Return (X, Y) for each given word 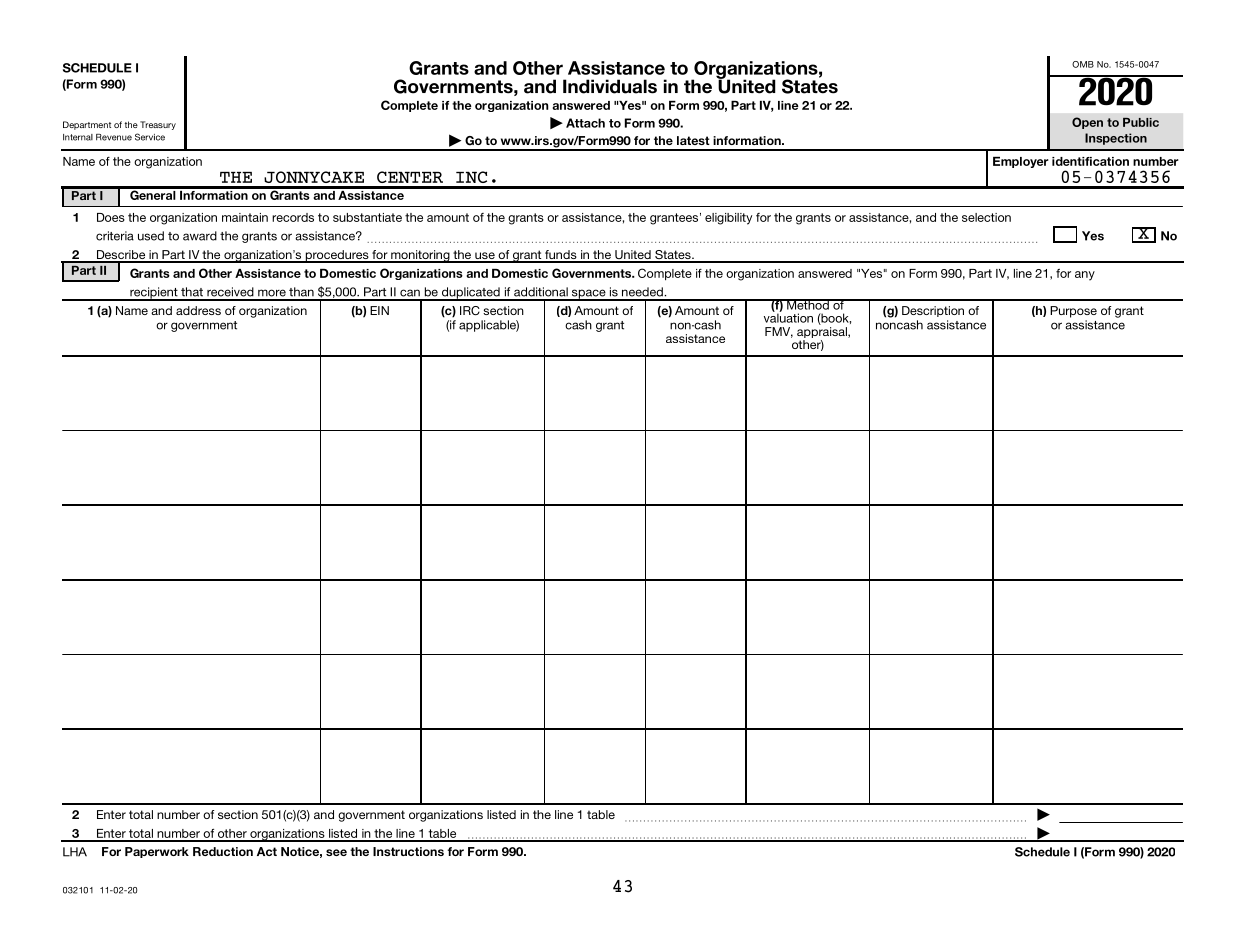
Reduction (223, 851)
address (198, 310)
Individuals (610, 86)
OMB (1083, 64)
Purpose (1073, 312)
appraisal (823, 334)
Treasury (158, 125)
